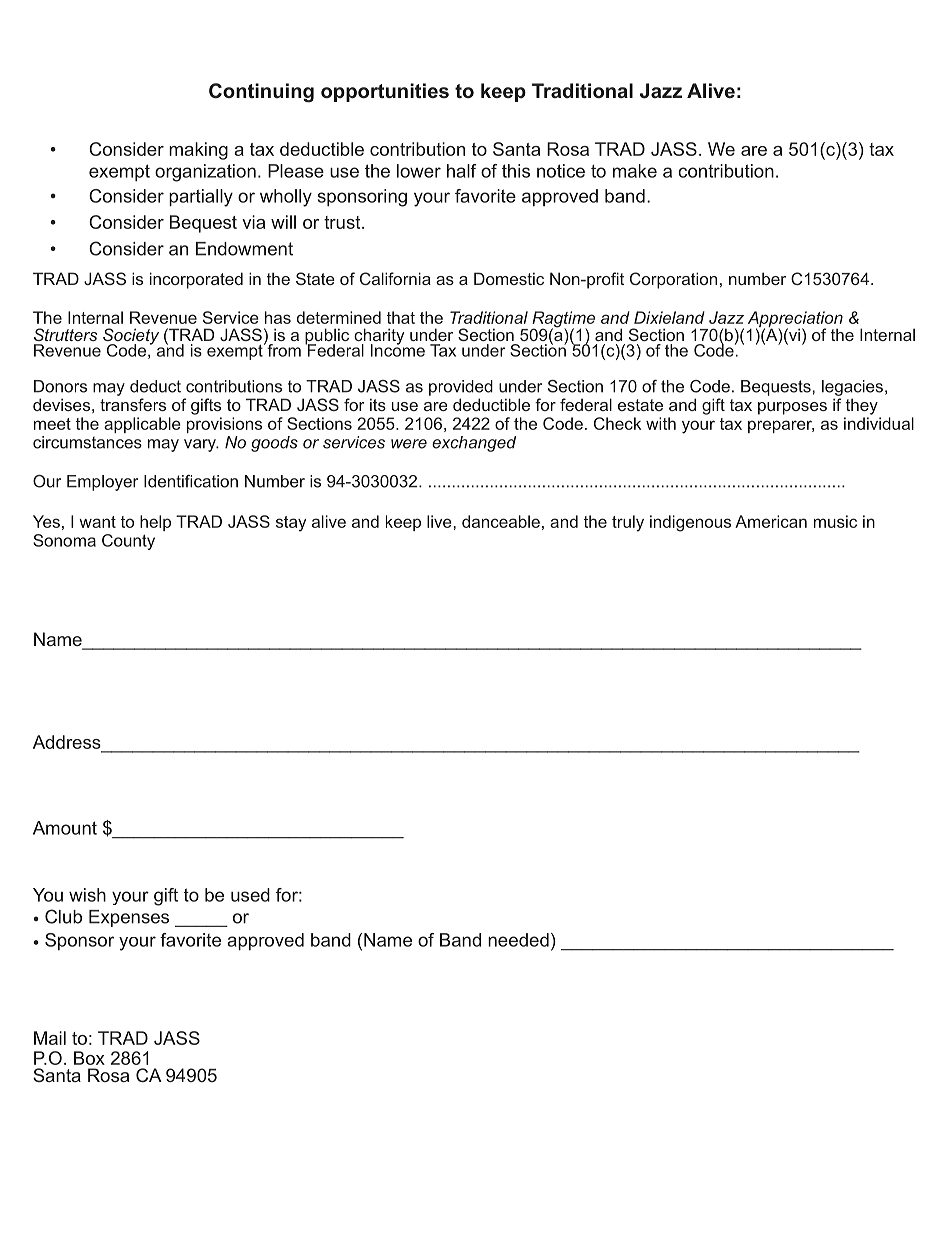  What do you see at coordinates (518, 940) in the document?
I see `needed` at bounding box center [518, 940].
